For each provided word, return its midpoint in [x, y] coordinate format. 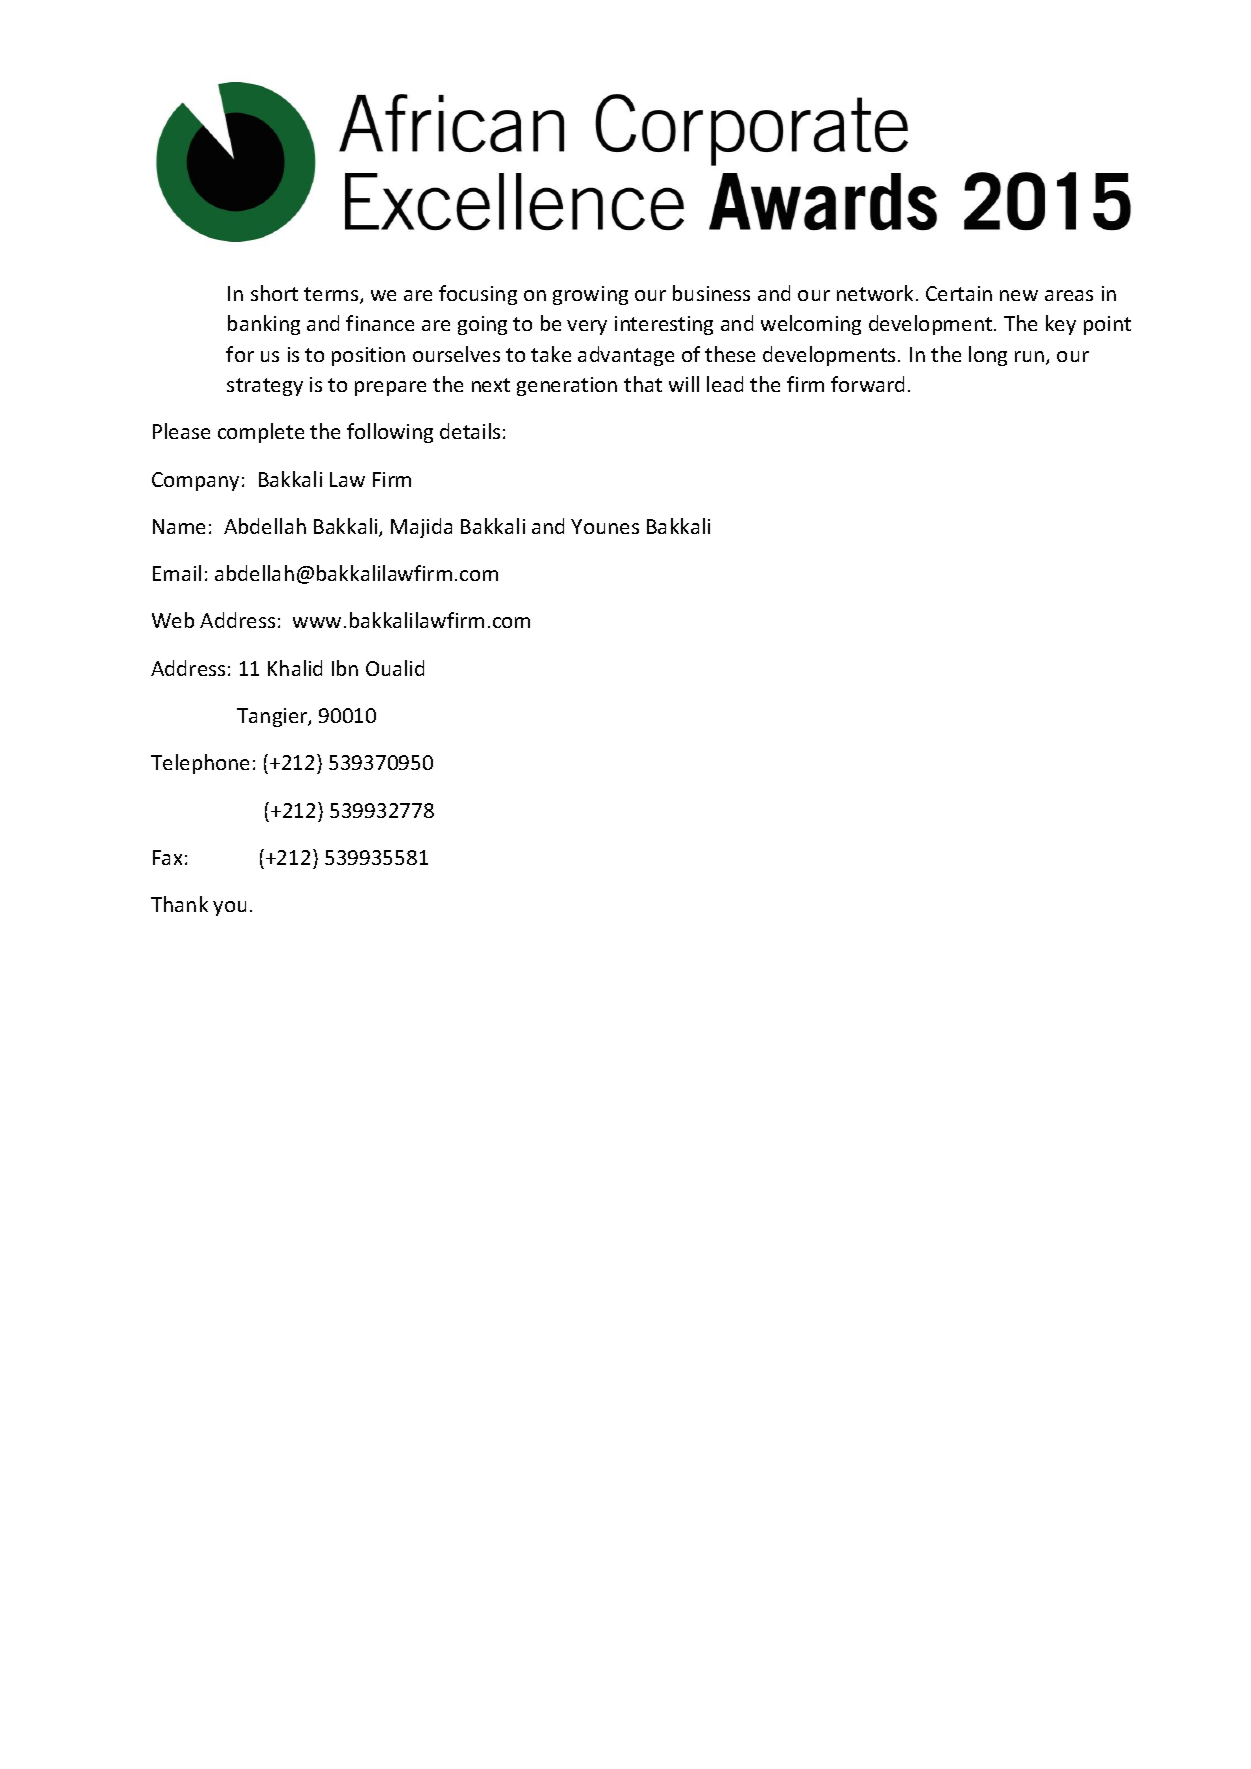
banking [264, 325]
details [470, 431]
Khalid [295, 668]
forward [867, 384]
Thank [179, 904]
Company [195, 481]
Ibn [345, 668]
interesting [664, 325]
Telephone [200, 764]
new [1019, 295]
